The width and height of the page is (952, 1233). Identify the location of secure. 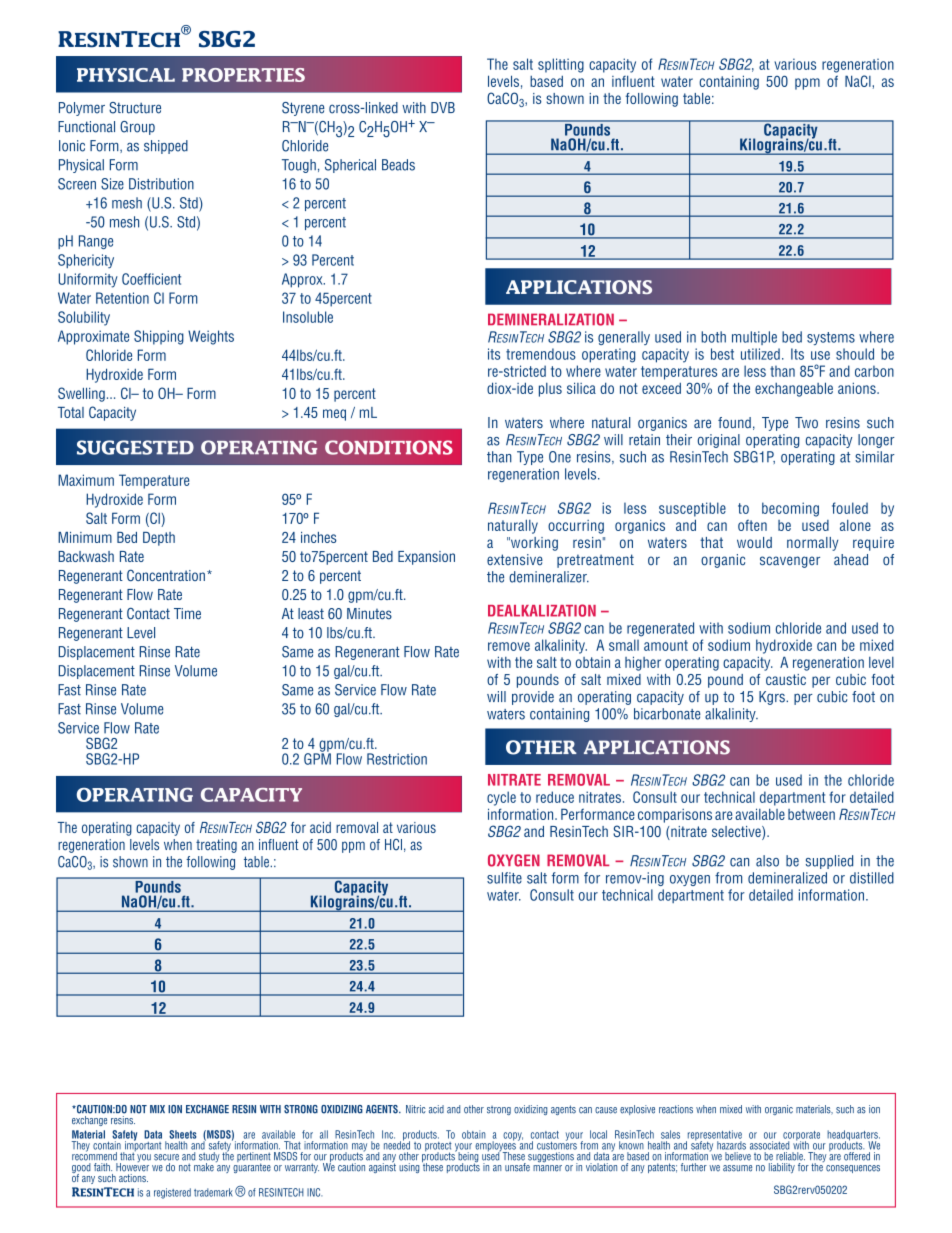
(166, 1157).
